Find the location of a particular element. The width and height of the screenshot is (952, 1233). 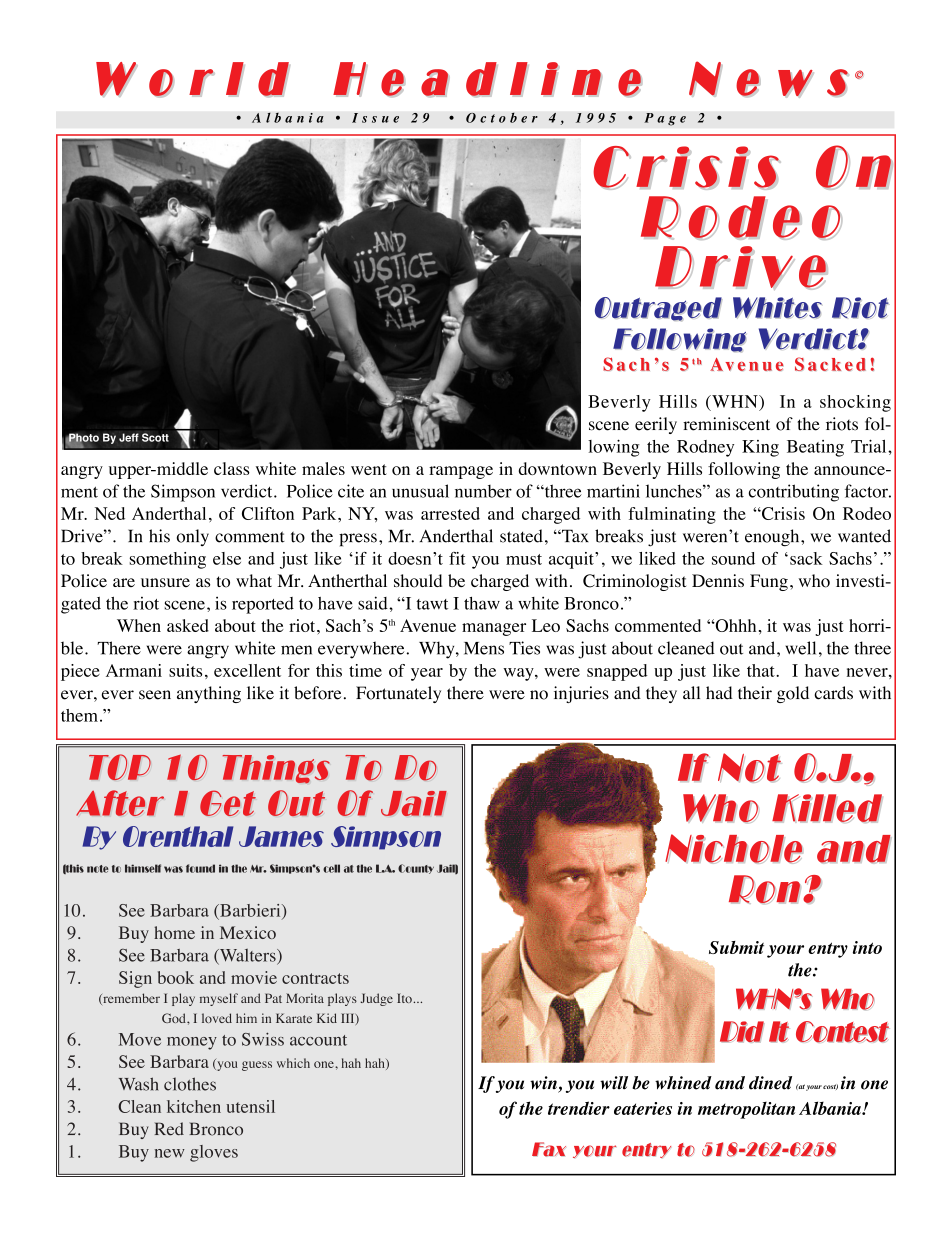

Red is located at coordinates (169, 1129).
